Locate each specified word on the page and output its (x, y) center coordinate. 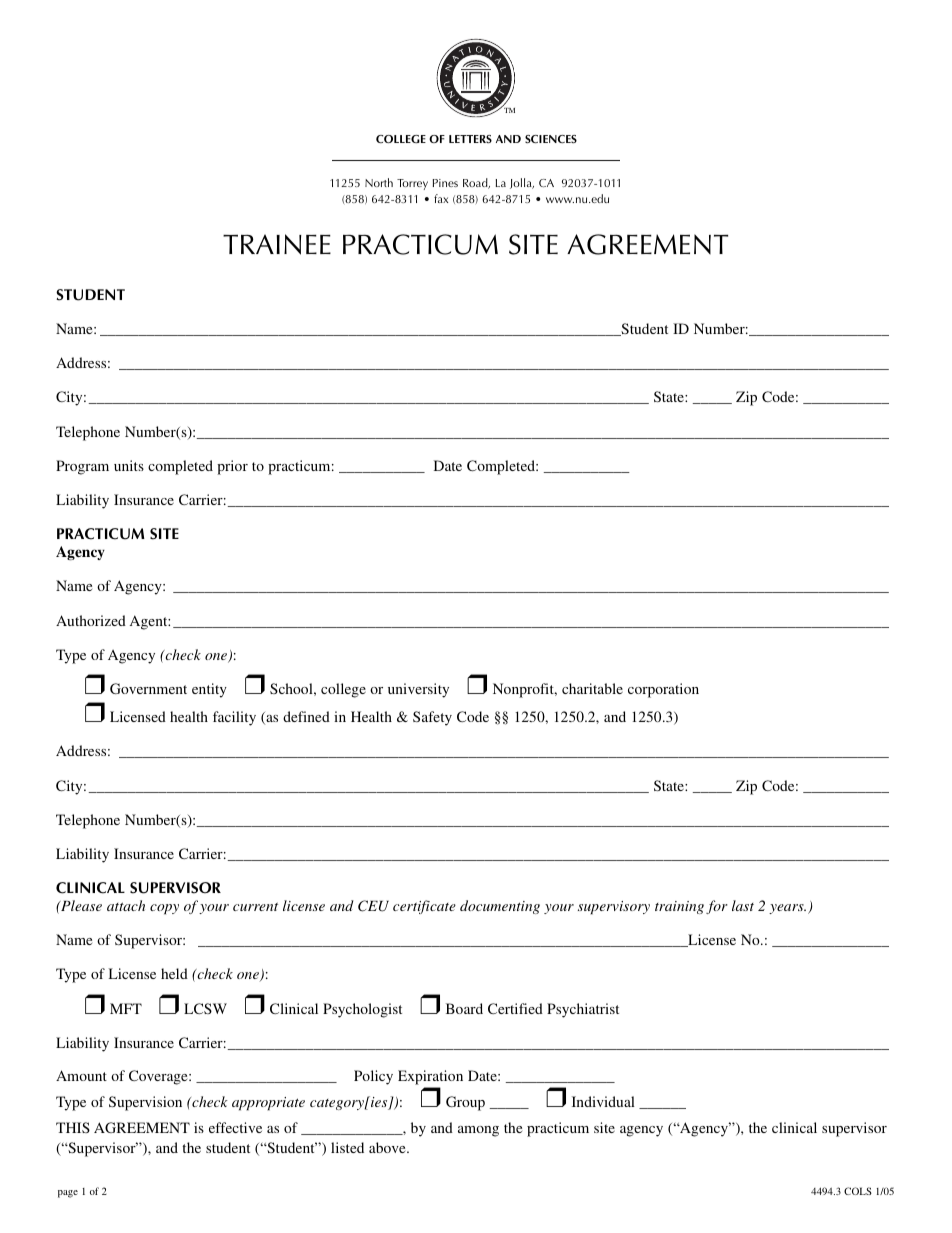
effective (235, 1127)
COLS (858, 1191)
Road (476, 183)
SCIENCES (551, 139)
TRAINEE (277, 244)
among (478, 1131)
